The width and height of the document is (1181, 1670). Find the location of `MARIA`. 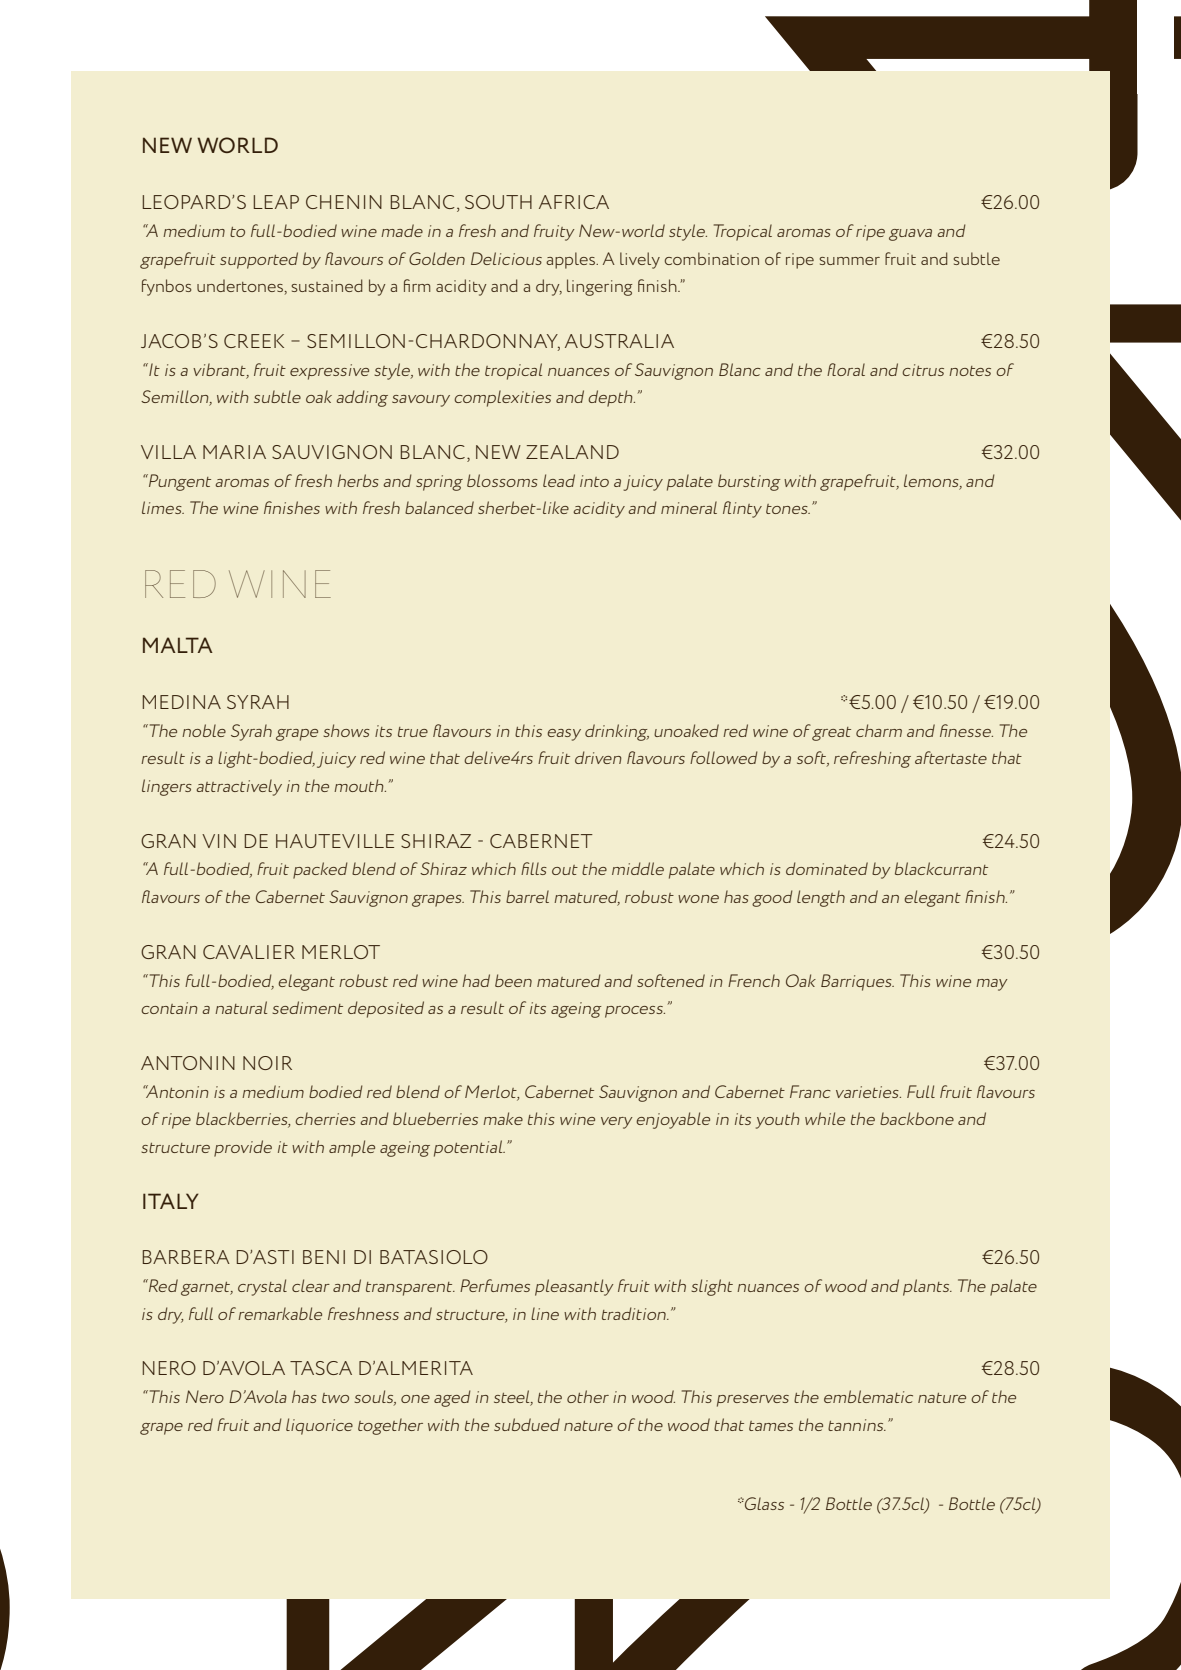

MARIA is located at coordinates (234, 452).
